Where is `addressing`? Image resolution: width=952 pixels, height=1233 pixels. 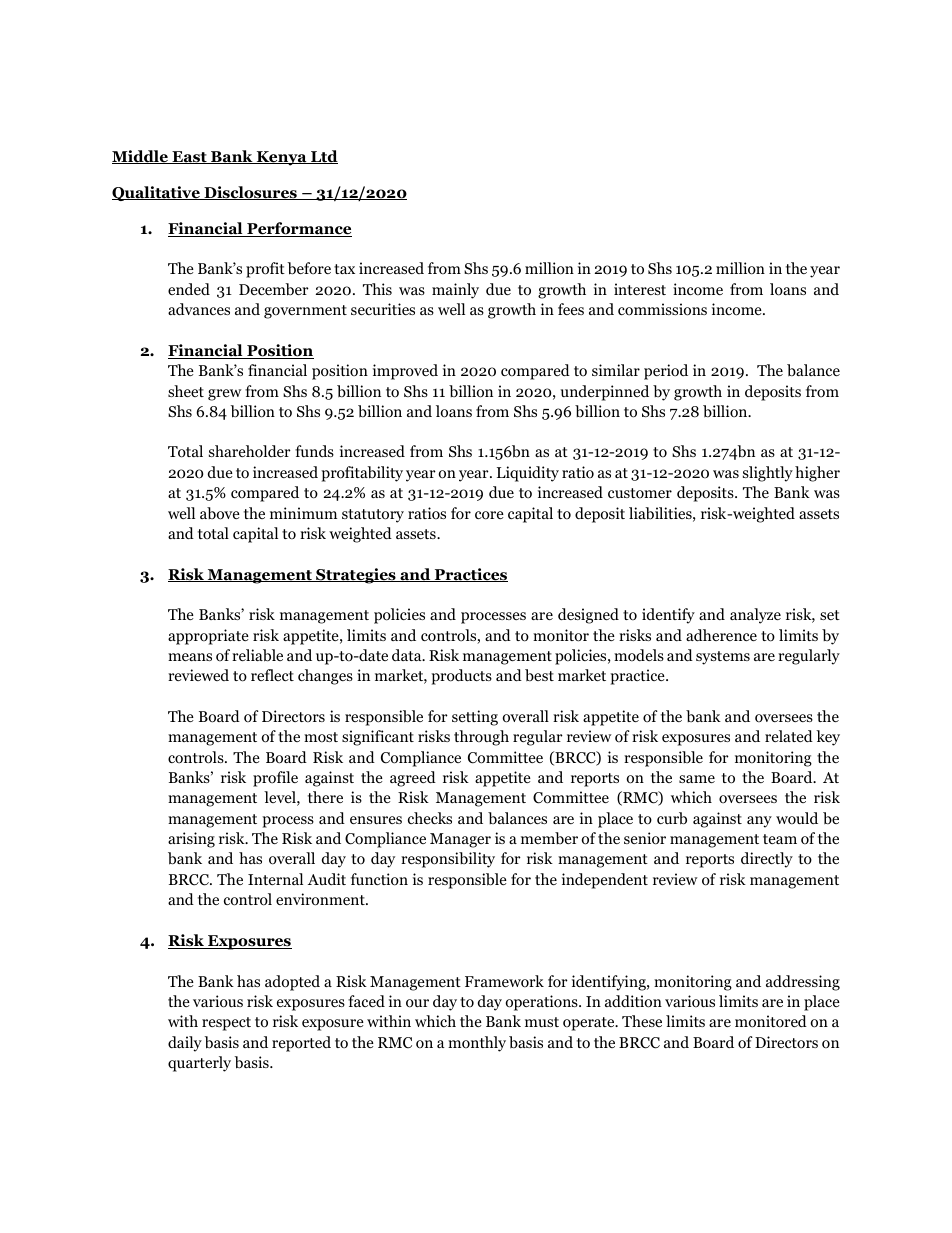
addressing is located at coordinates (803, 983).
